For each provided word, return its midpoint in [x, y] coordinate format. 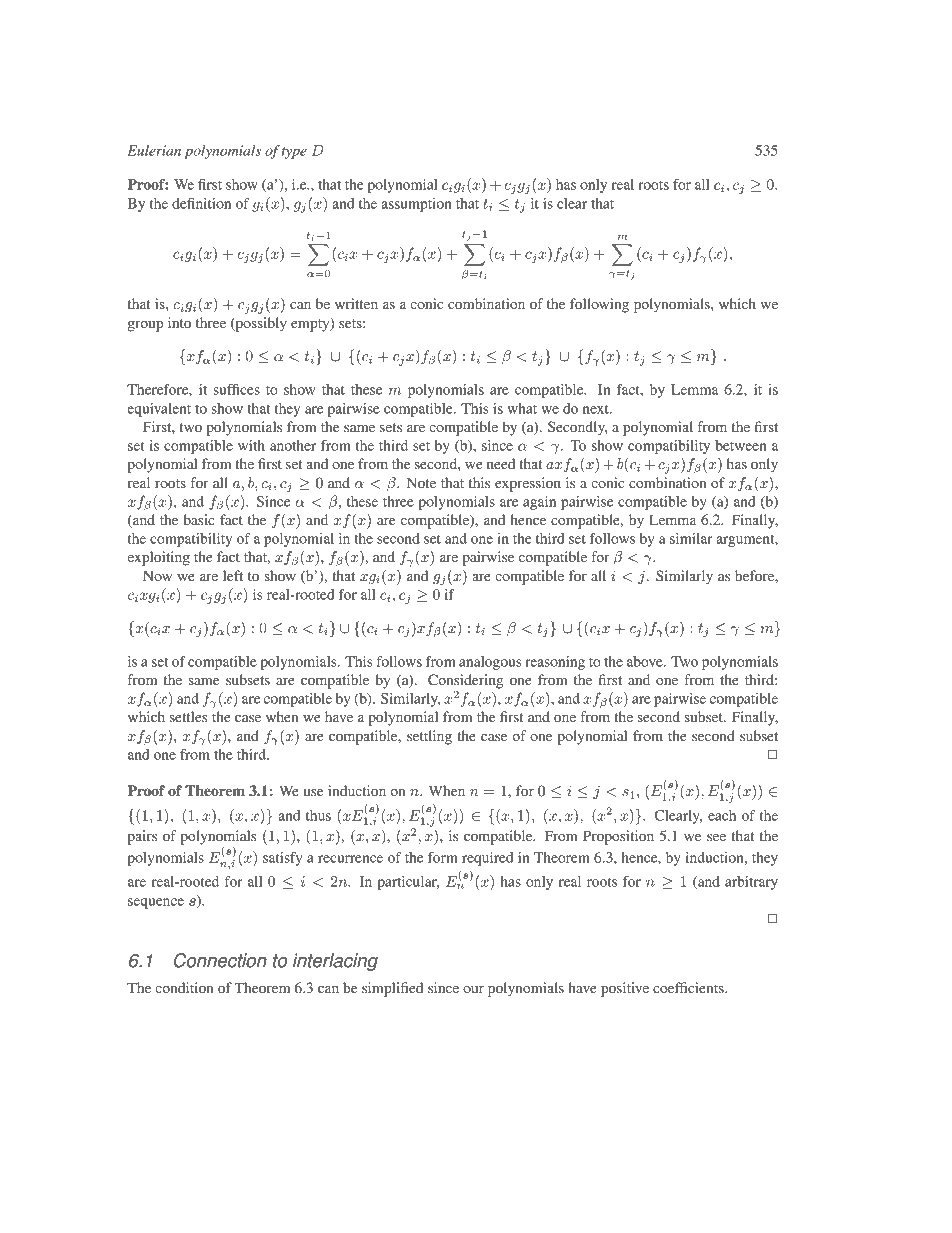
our [473, 989]
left [233, 575]
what [522, 408]
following [599, 305]
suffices [236, 389]
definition [201, 203]
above [646, 661]
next [597, 409]
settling [429, 737]
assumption [416, 205]
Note [421, 482]
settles [188, 716]
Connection [220, 960]
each [722, 815]
